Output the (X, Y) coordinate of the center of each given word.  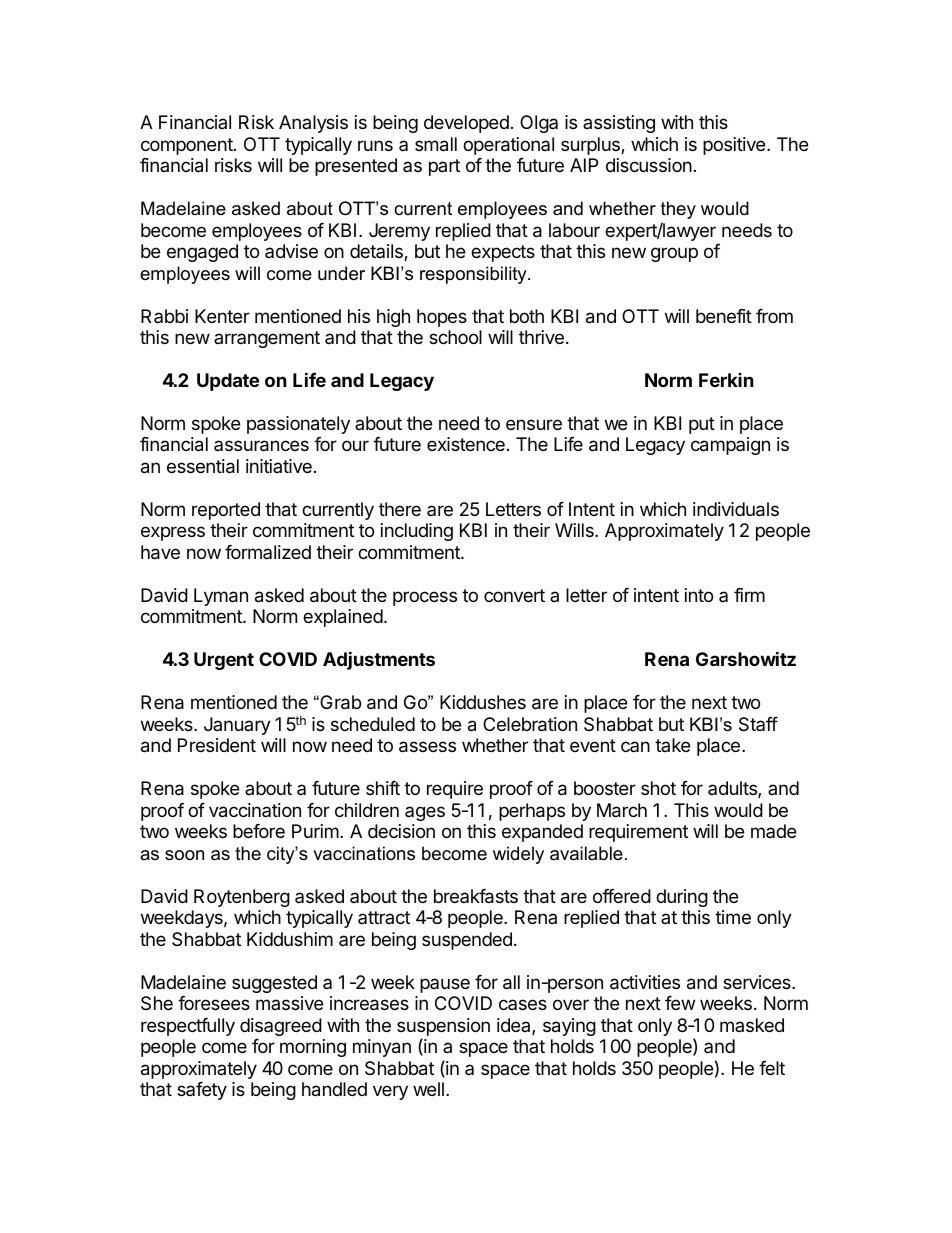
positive (735, 146)
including (417, 532)
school (455, 337)
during (682, 898)
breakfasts (476, 896)
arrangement (267, 339)
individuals (736, 509)
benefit (724, 316)
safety (202, 1091)
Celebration (530, 724)
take (672, 745)
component (188, 146)
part (444, 167)
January (237, 726)
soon (184, 855)
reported (226, 511)
